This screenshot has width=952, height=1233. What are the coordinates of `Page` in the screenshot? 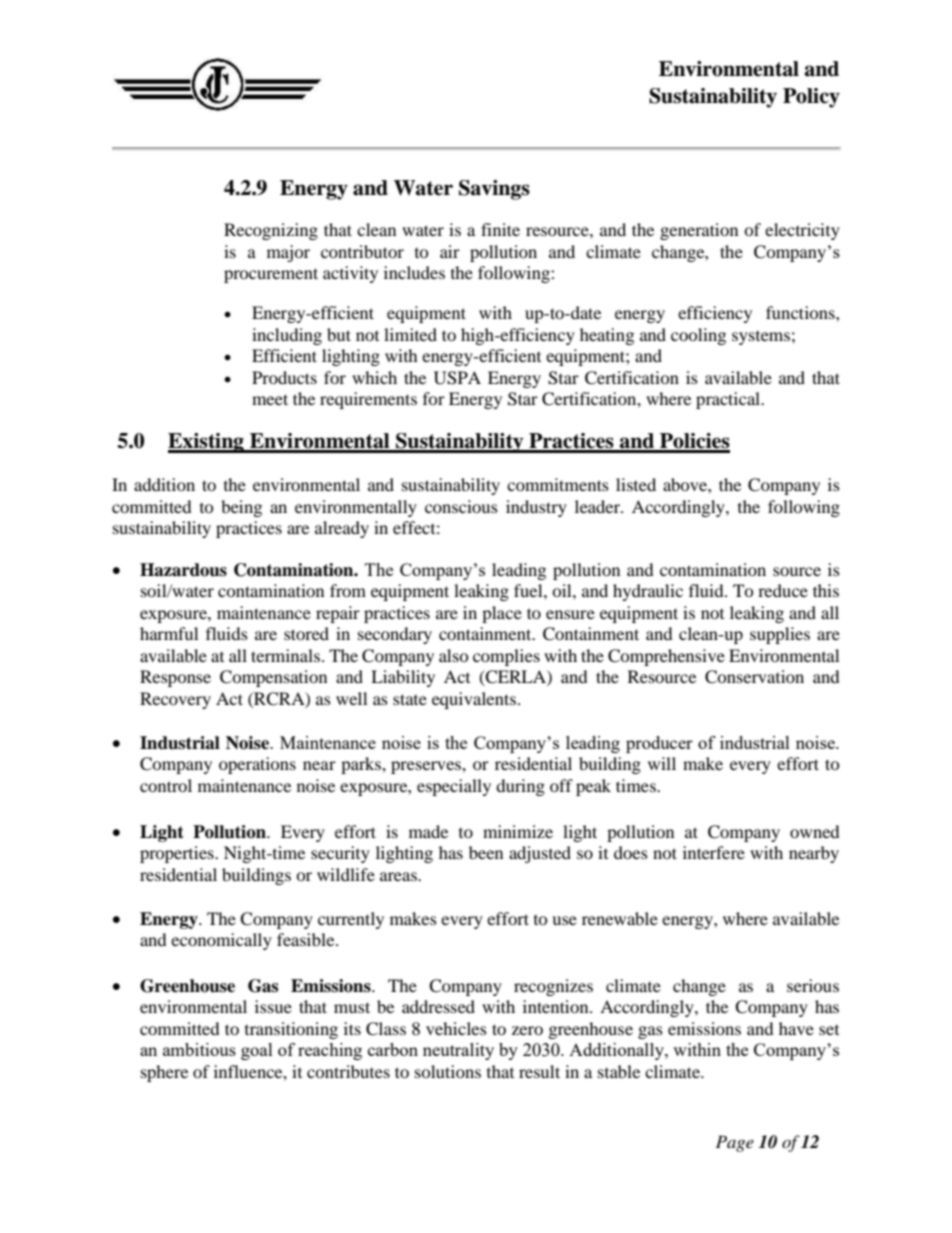 It's located at (735, 1143).
